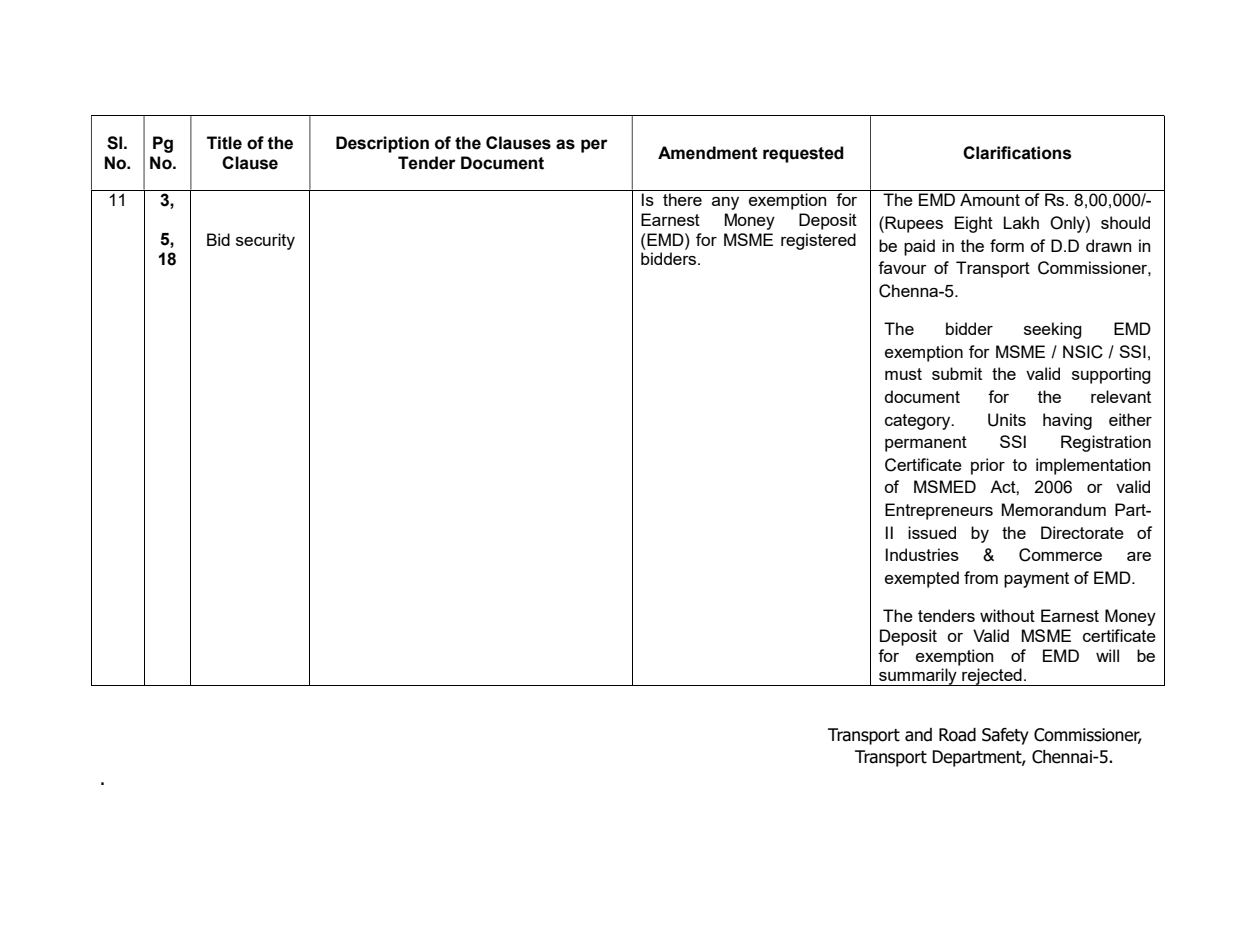 This screenshot has height=952, width=1233. I want to click on exempted, so click(922, 579).
